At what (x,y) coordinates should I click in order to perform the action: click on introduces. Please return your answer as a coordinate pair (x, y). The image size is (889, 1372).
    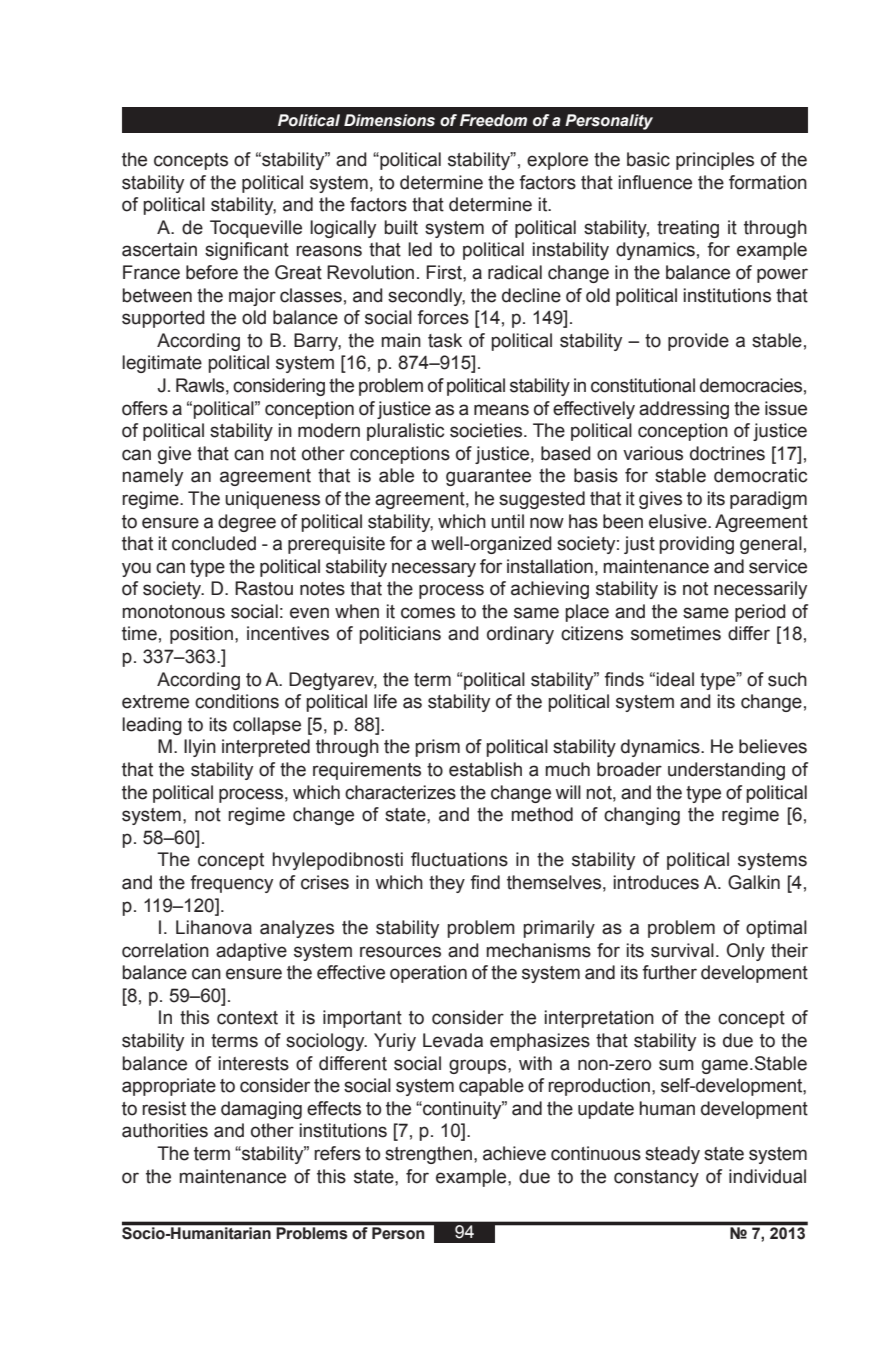
    Looking at the image, I should click on (656, 882).
